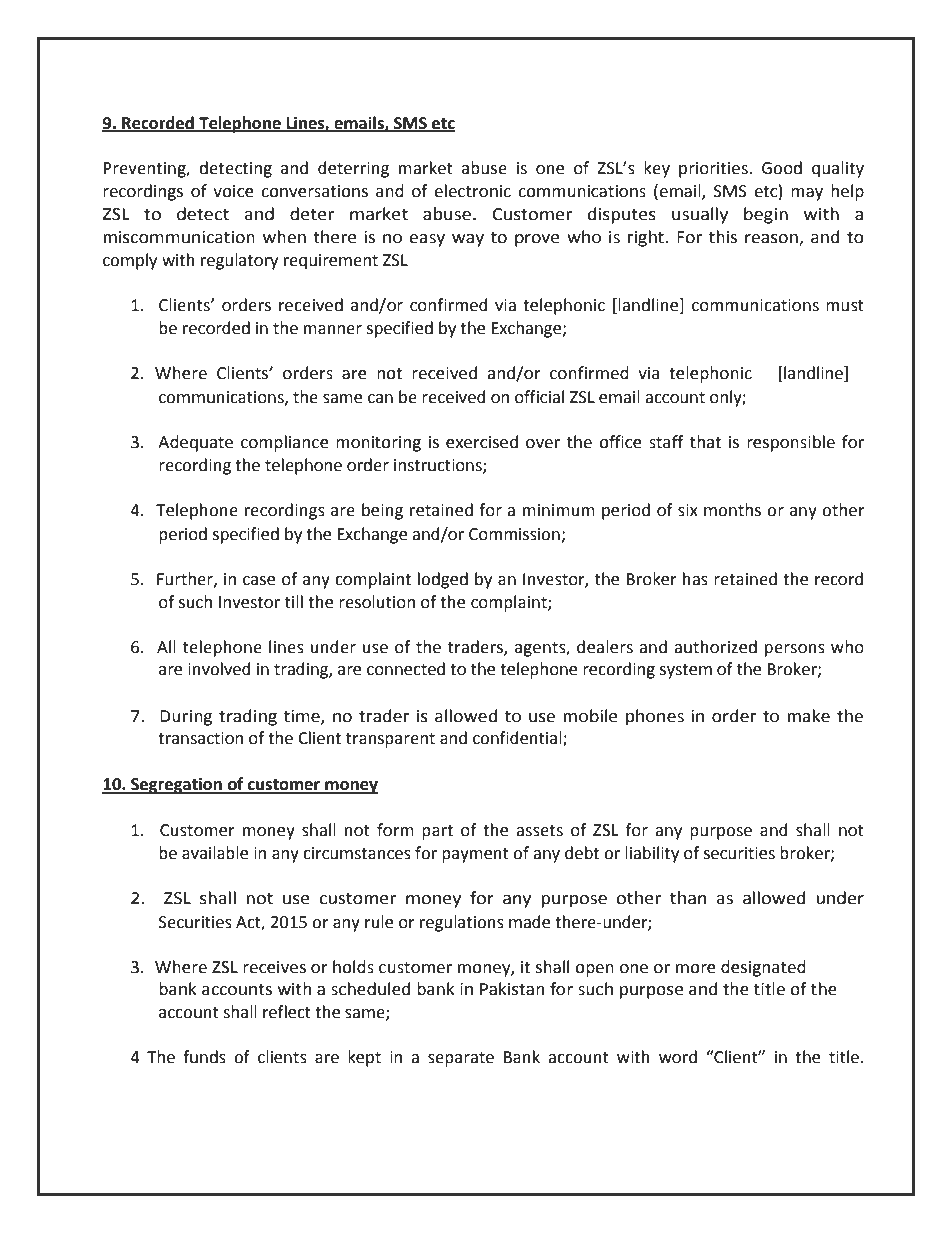 The height and width of the document is (1233, 952). What do you see at coordinates (472, 191) in the document?
I see `electronic` at bounding box center [472, 191].
